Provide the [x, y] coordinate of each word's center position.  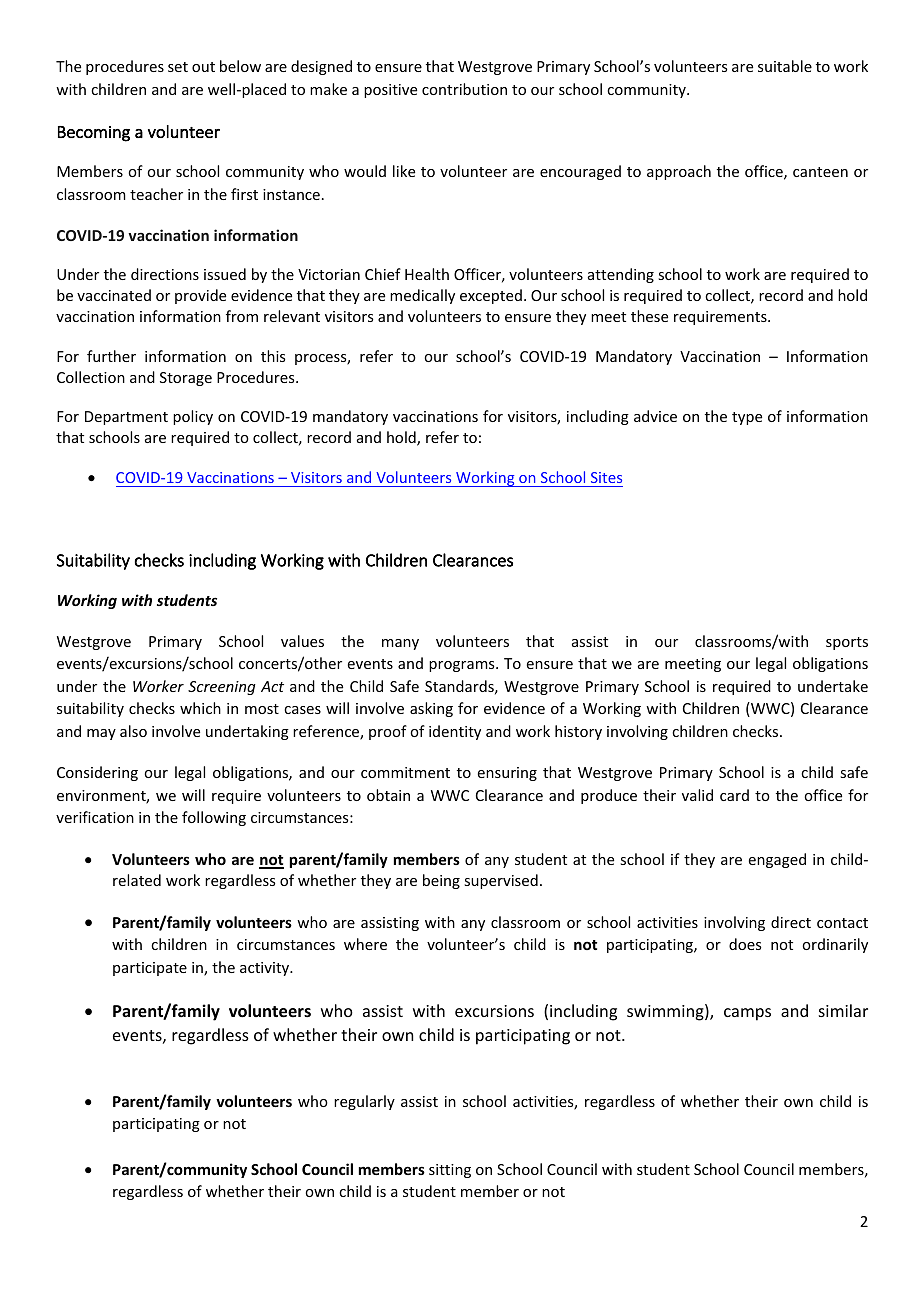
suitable [785, 66]
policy [193, 417]
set [178, 67]
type [747, 418]
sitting [450, 1171]
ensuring [507, 774]
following [214, 818]
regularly [364, 1102]
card [734, 795]
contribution [464, 89]
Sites [606, 477]
